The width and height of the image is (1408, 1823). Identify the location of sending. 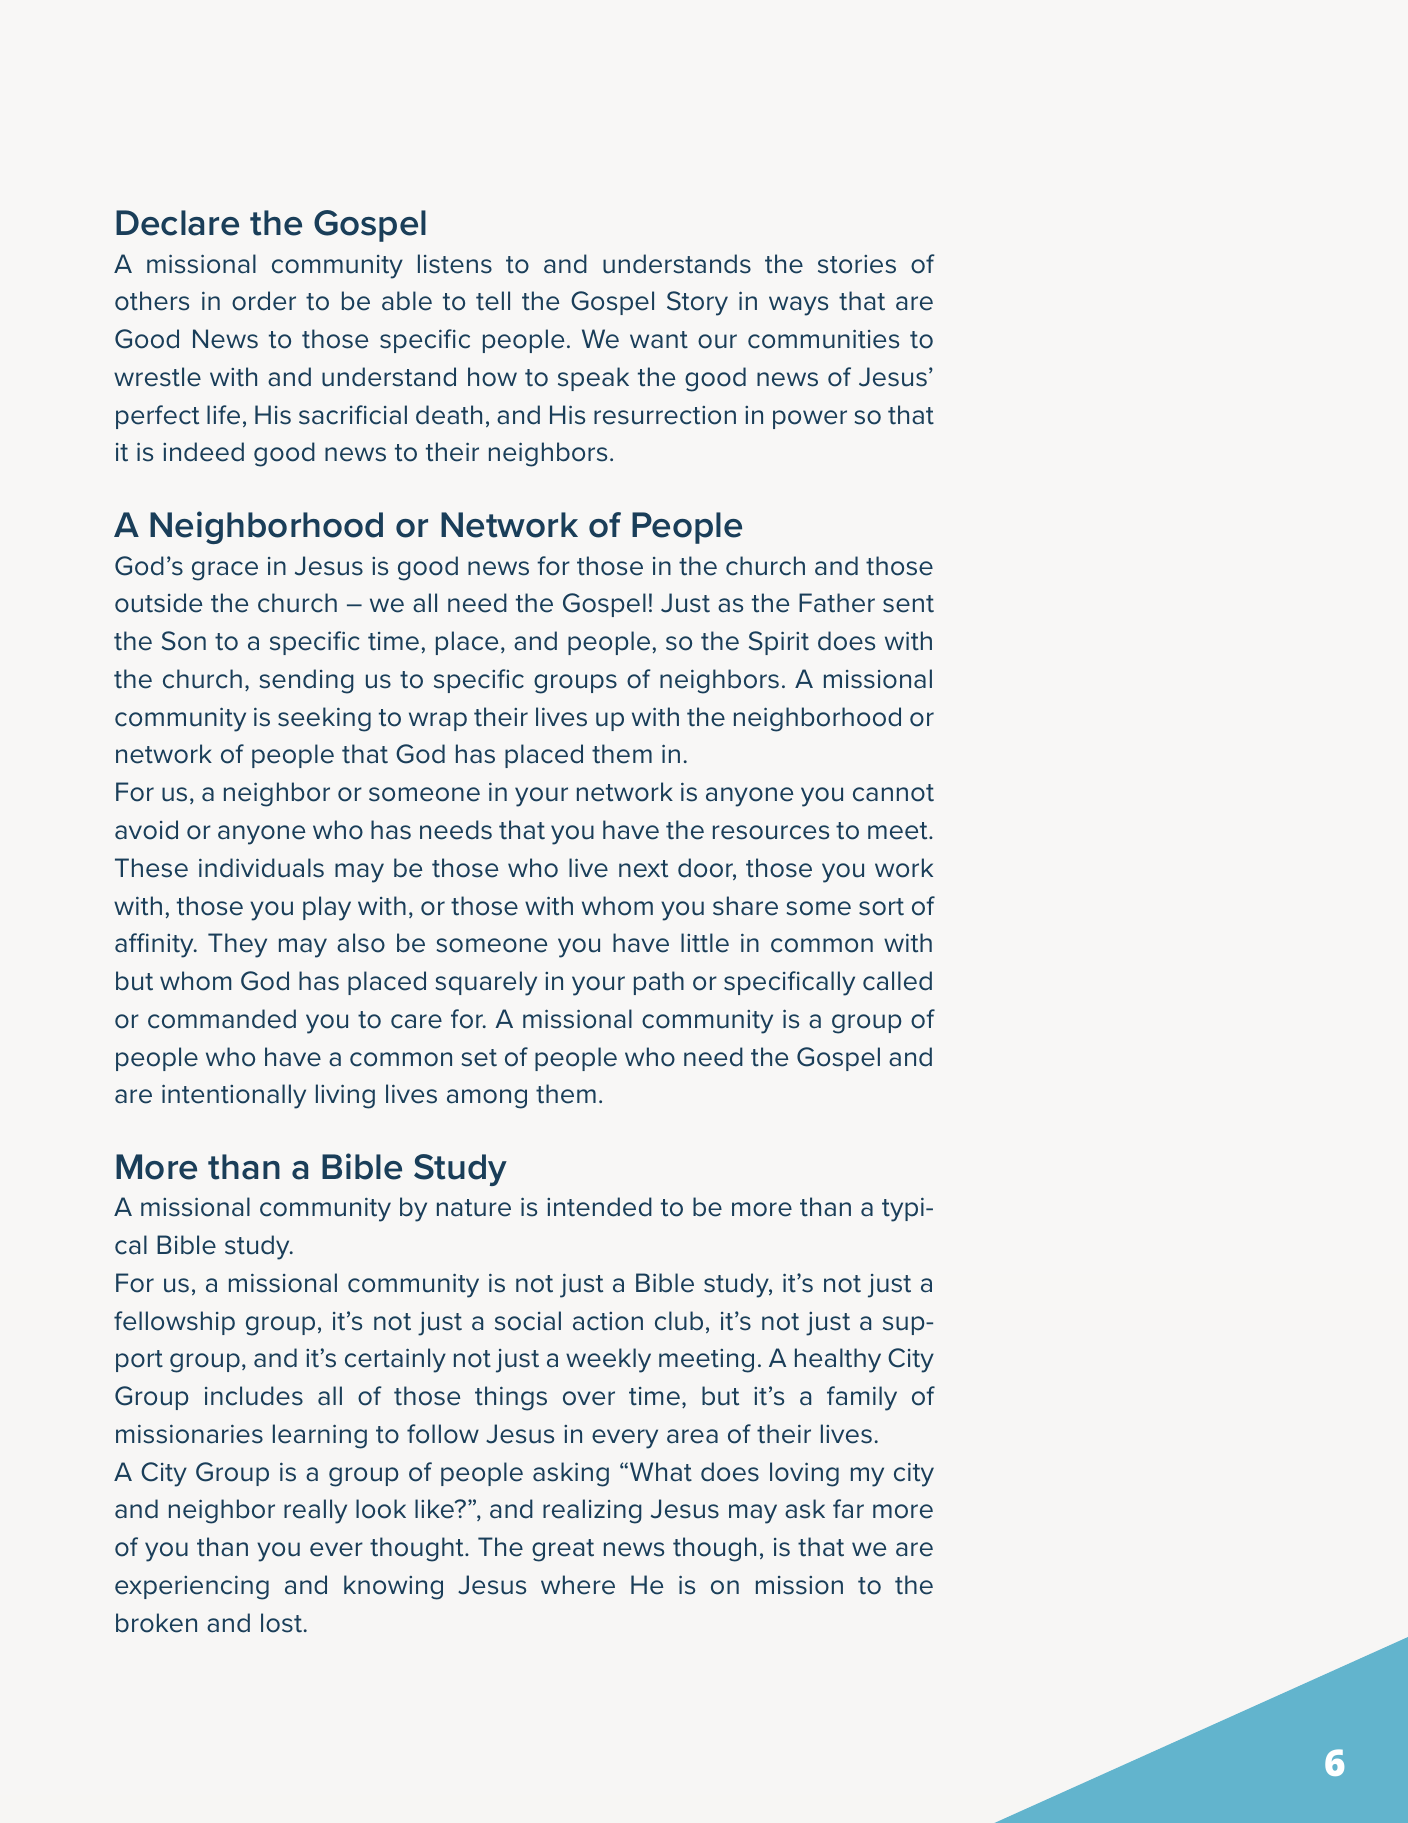
(306, 681).
